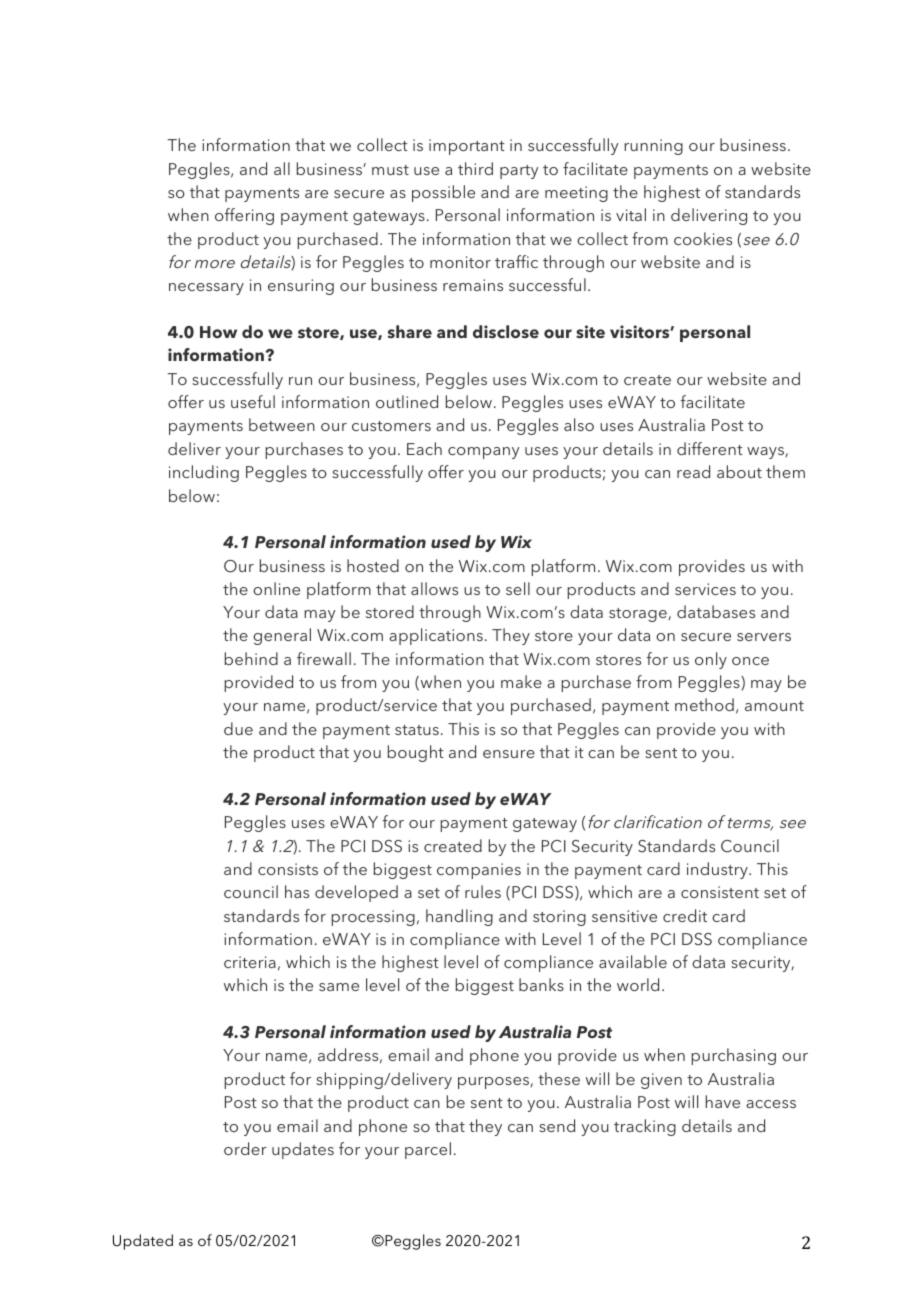 This screenshot has width=924, height=1308. I want to click on parcel, so click(428, 1150).
